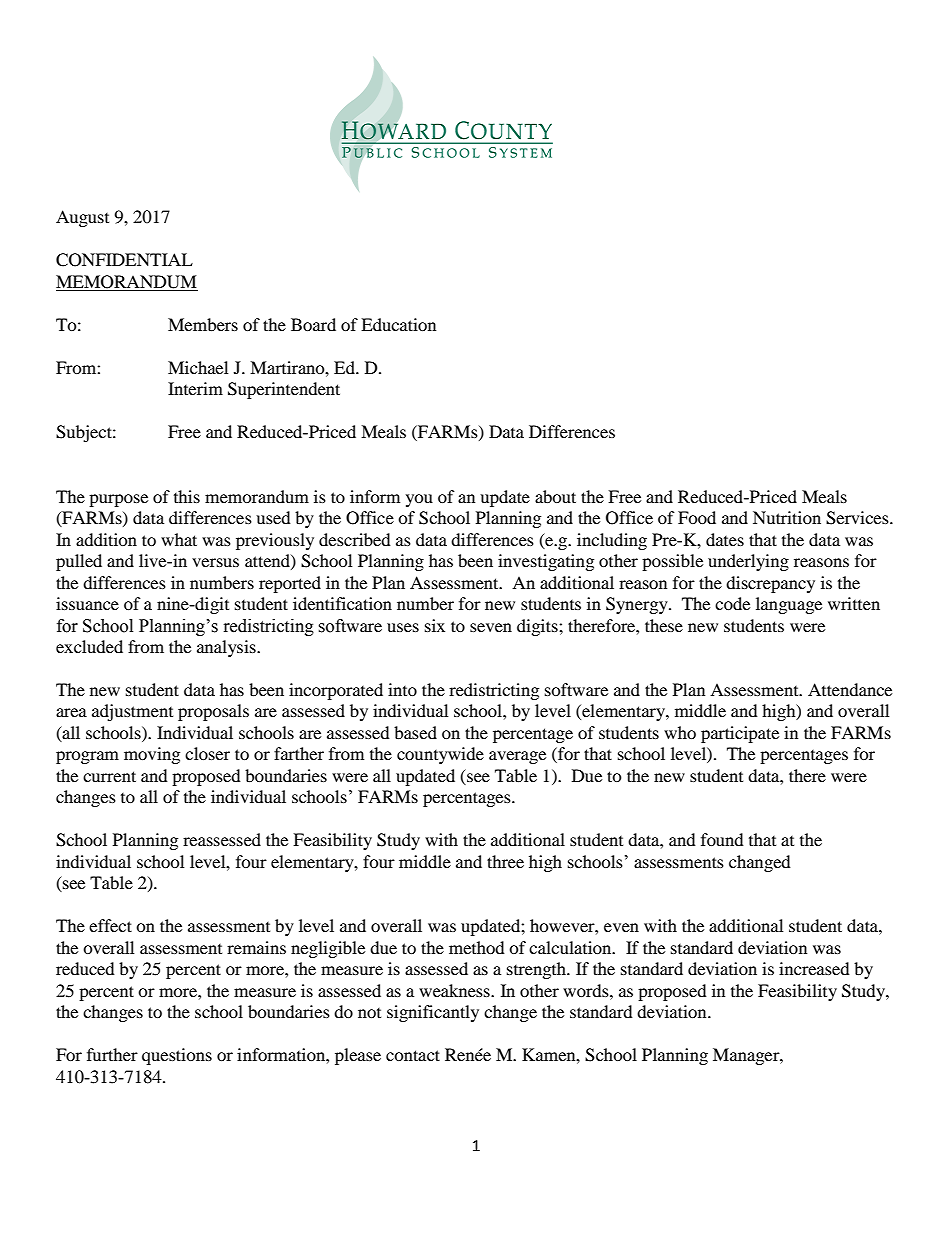 This screenshot has height=1233, width=952. What do you see at coordinates (313, 324) in the screenshot?
I see `Board` at bounding box center [313, 324].
